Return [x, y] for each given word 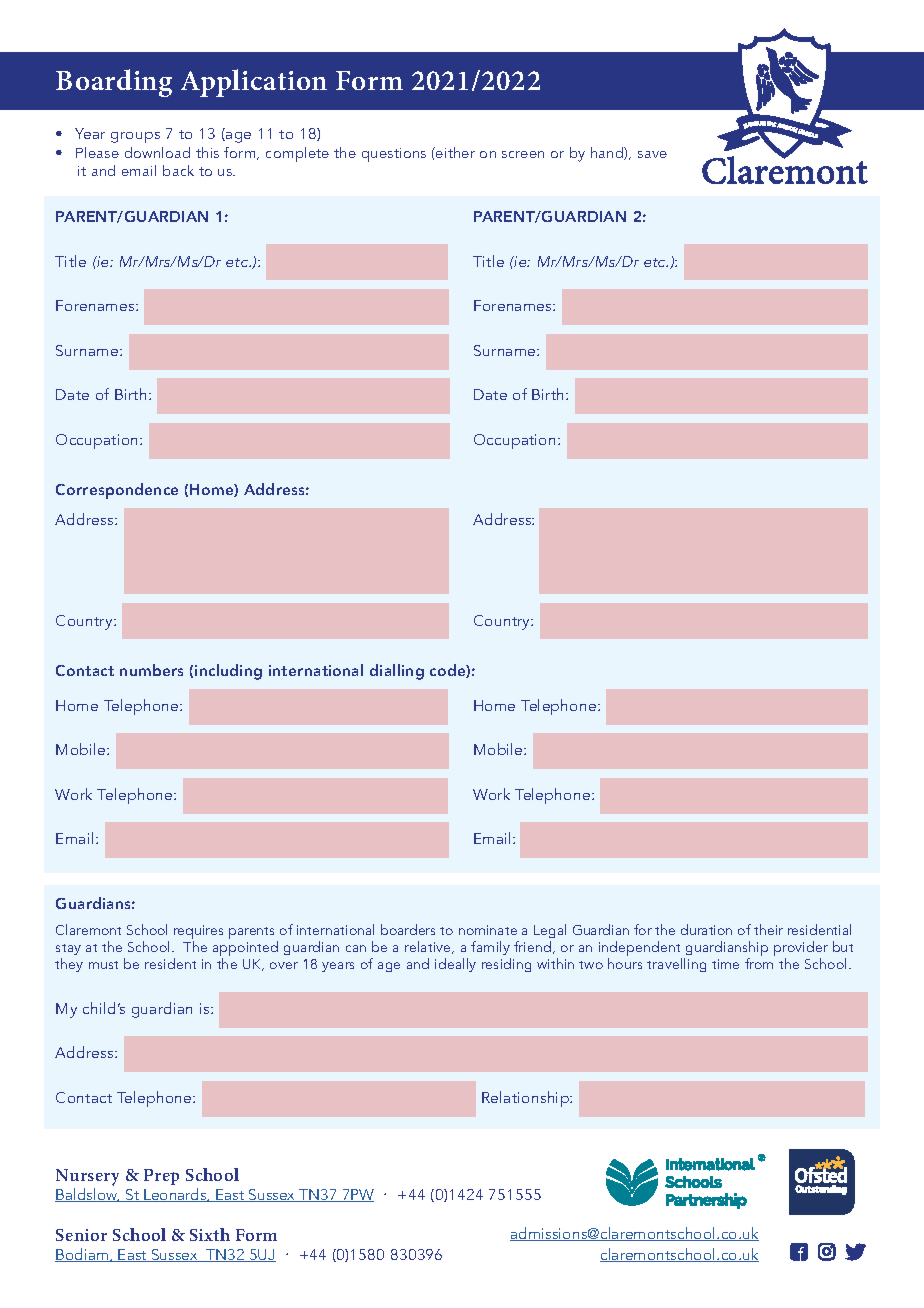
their [768, 929]
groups [135, 137]
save [652, 154]
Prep [161, 1177]
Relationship [526, 1099]
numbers [151, 670]
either [454, 152]
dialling [397, 672]
